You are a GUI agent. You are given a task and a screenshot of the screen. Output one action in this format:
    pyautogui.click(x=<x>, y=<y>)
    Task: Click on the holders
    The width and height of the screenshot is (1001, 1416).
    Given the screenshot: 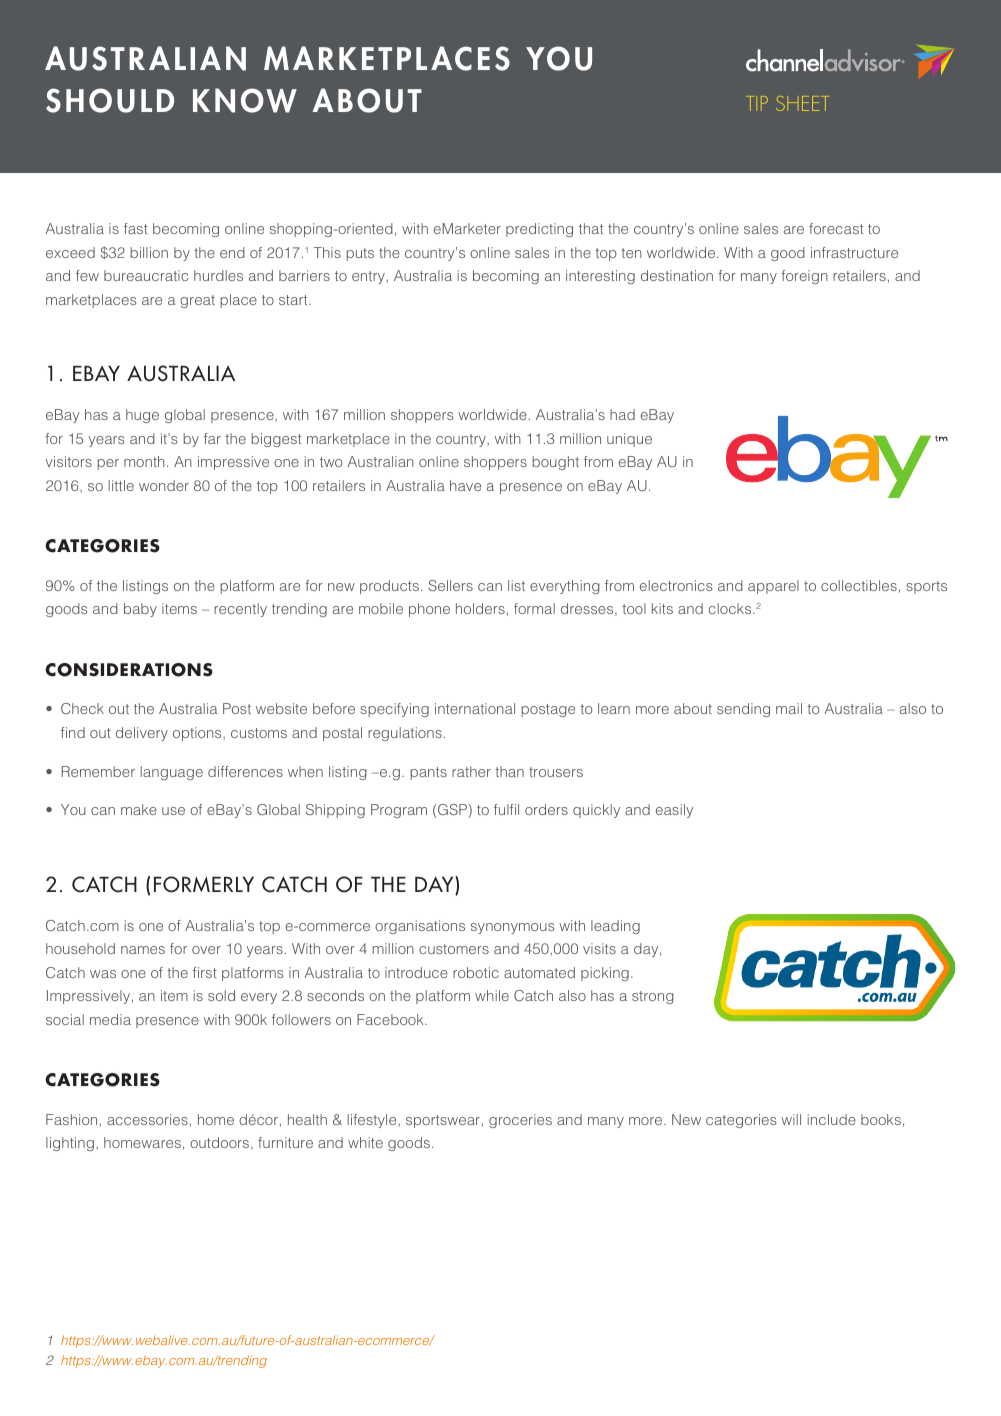 What is the action you would take?
    pyautogui.click(x=480, y=608)
